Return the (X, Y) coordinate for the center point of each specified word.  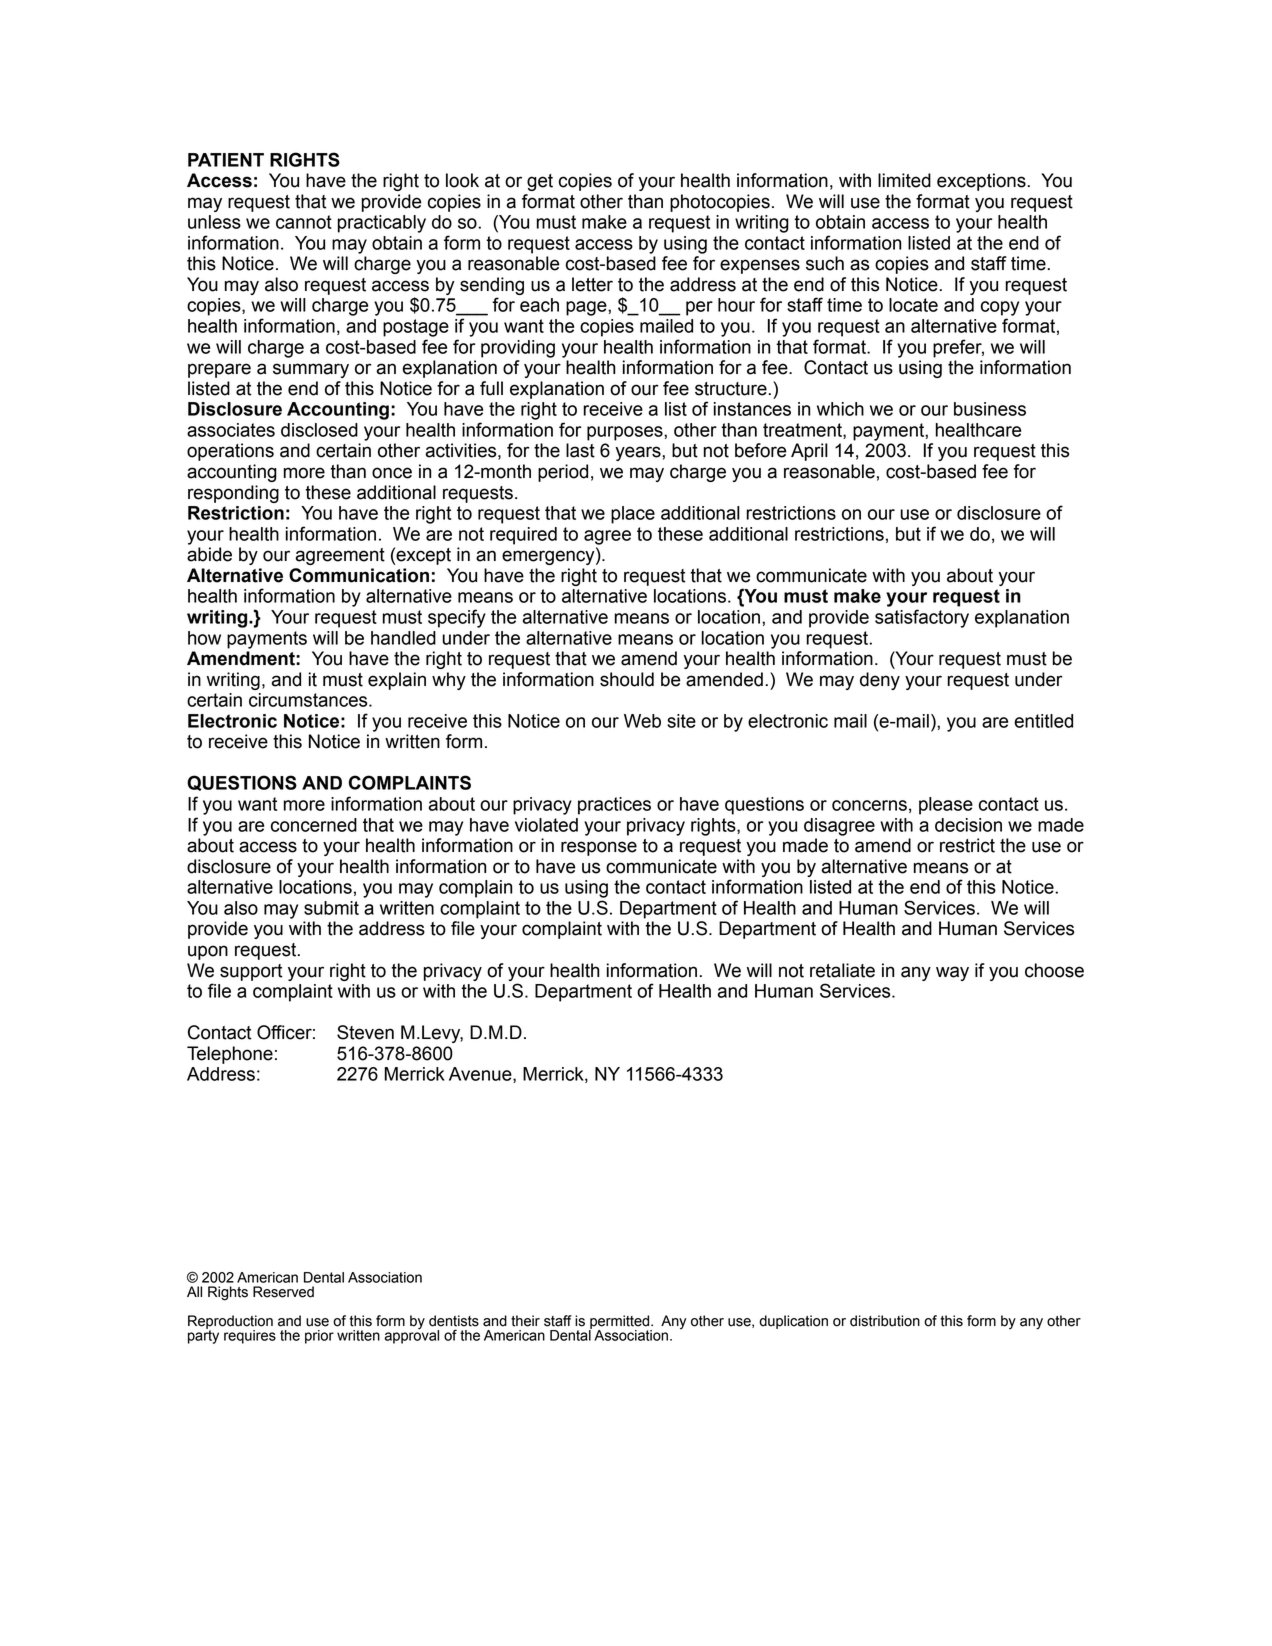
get (540, 182)
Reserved (283, 1292)
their (525, 1321)
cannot (304, 222)
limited (904, 180)
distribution (885, 1321)
